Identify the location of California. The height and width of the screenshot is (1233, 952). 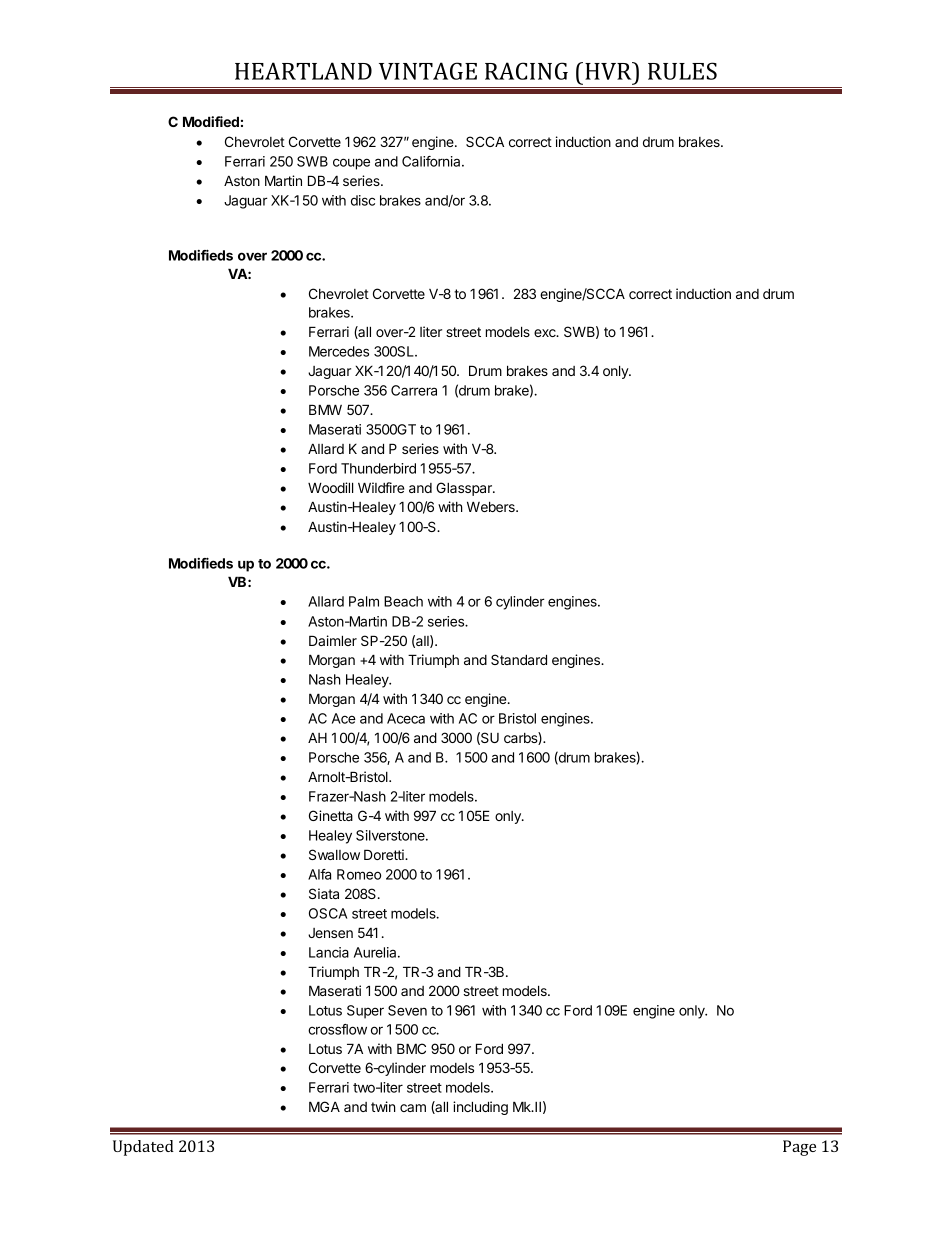
(432, 161).
